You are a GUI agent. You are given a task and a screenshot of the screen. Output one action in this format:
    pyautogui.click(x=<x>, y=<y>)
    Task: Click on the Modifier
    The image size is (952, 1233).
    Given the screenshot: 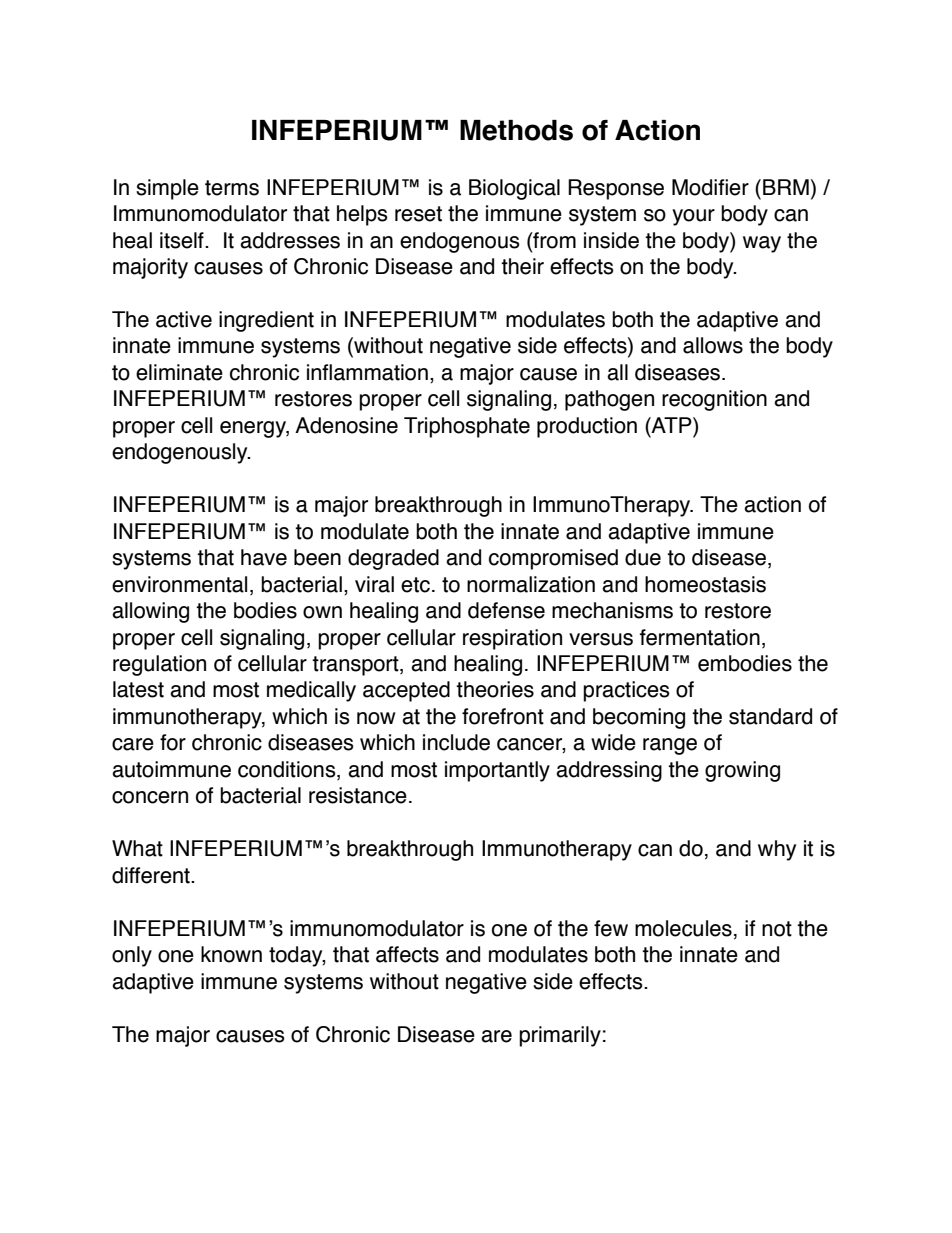 What is the action you would take?
    pyautogui.click(x=710, y=187)
